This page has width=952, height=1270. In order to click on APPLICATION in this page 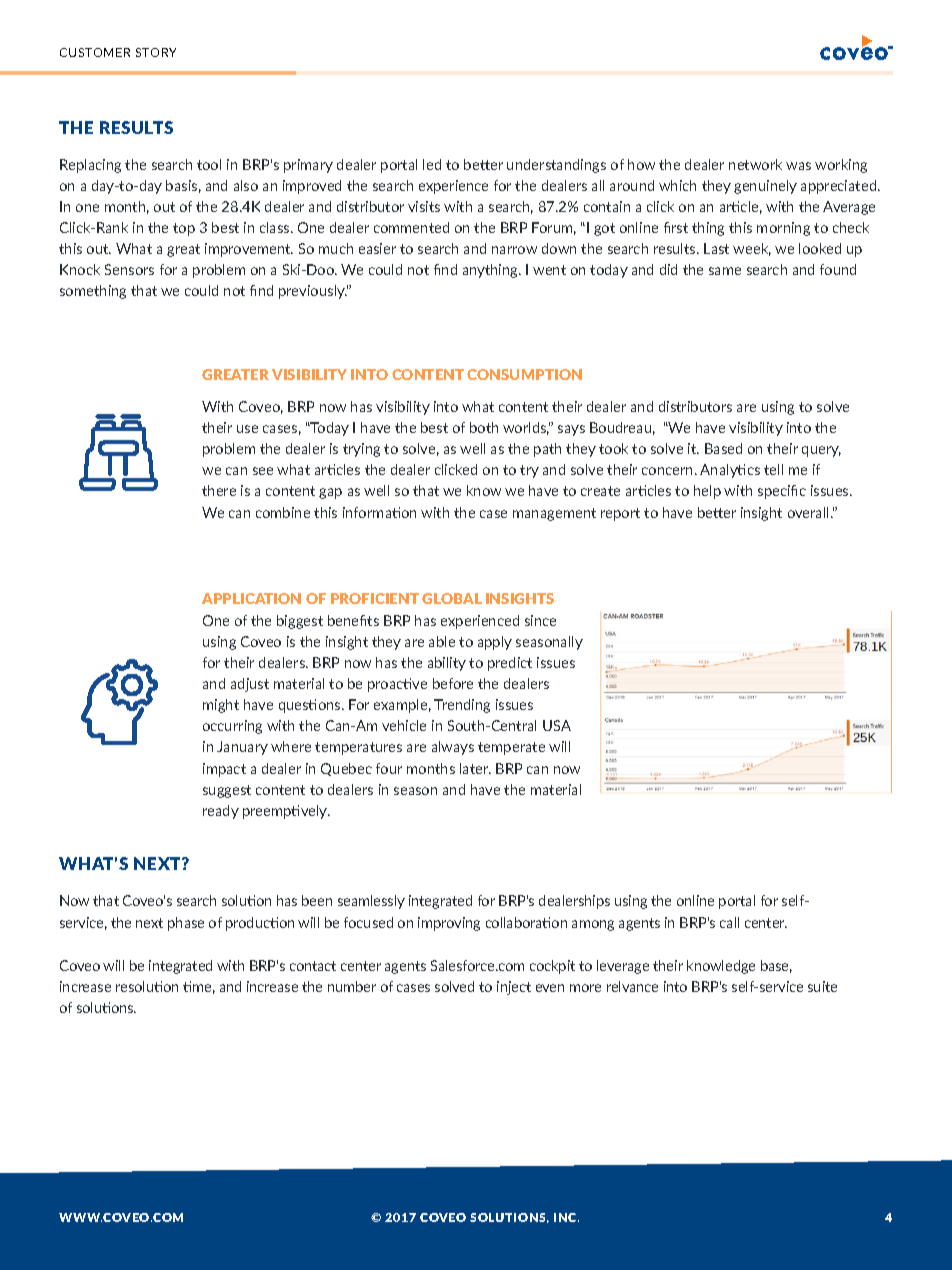, I will do `click(251, 598)`.
